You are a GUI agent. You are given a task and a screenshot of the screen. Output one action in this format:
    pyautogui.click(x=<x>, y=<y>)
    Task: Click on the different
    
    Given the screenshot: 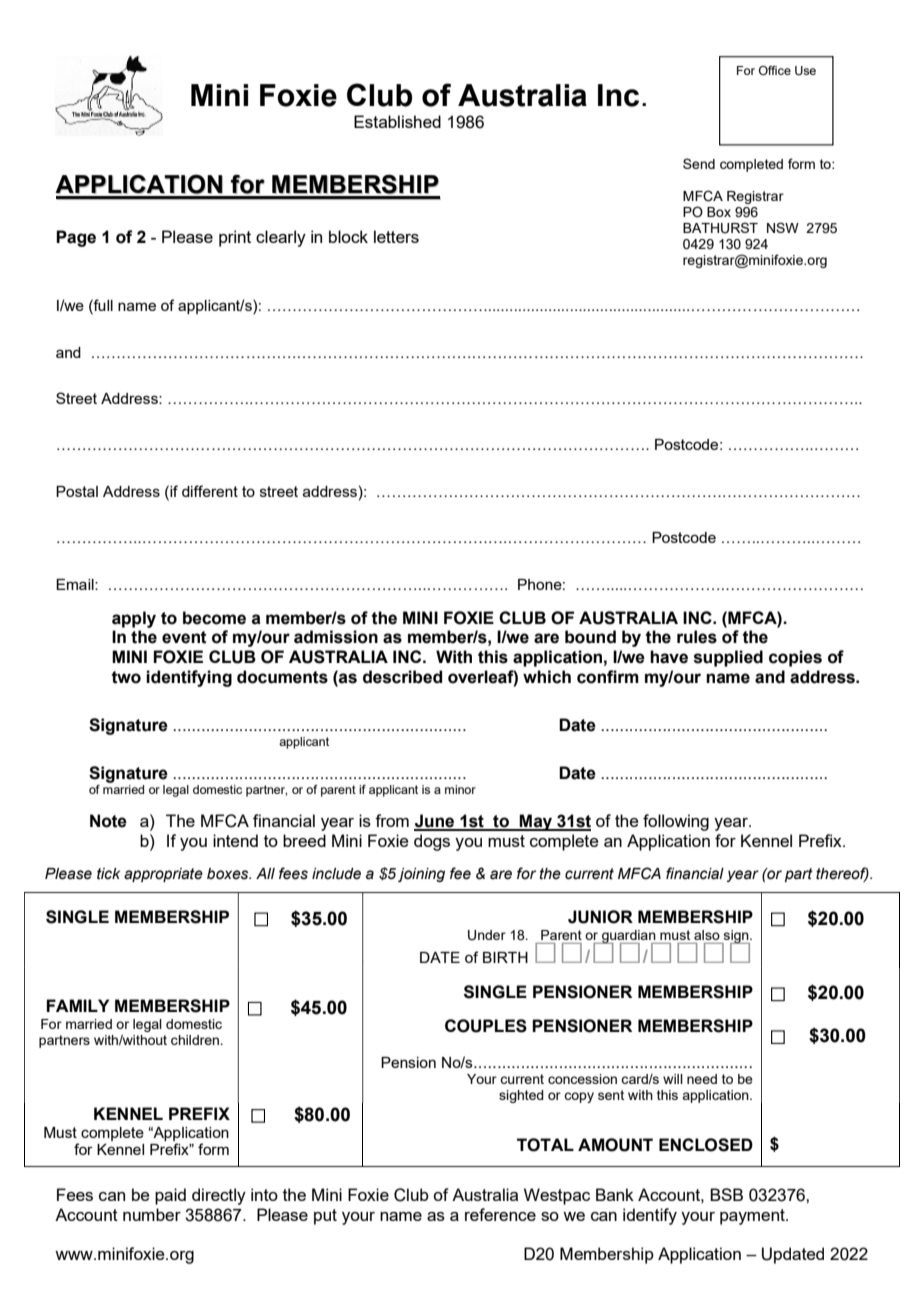 What is the action you would take?
    pyautogui.click(x=210, y=491)
